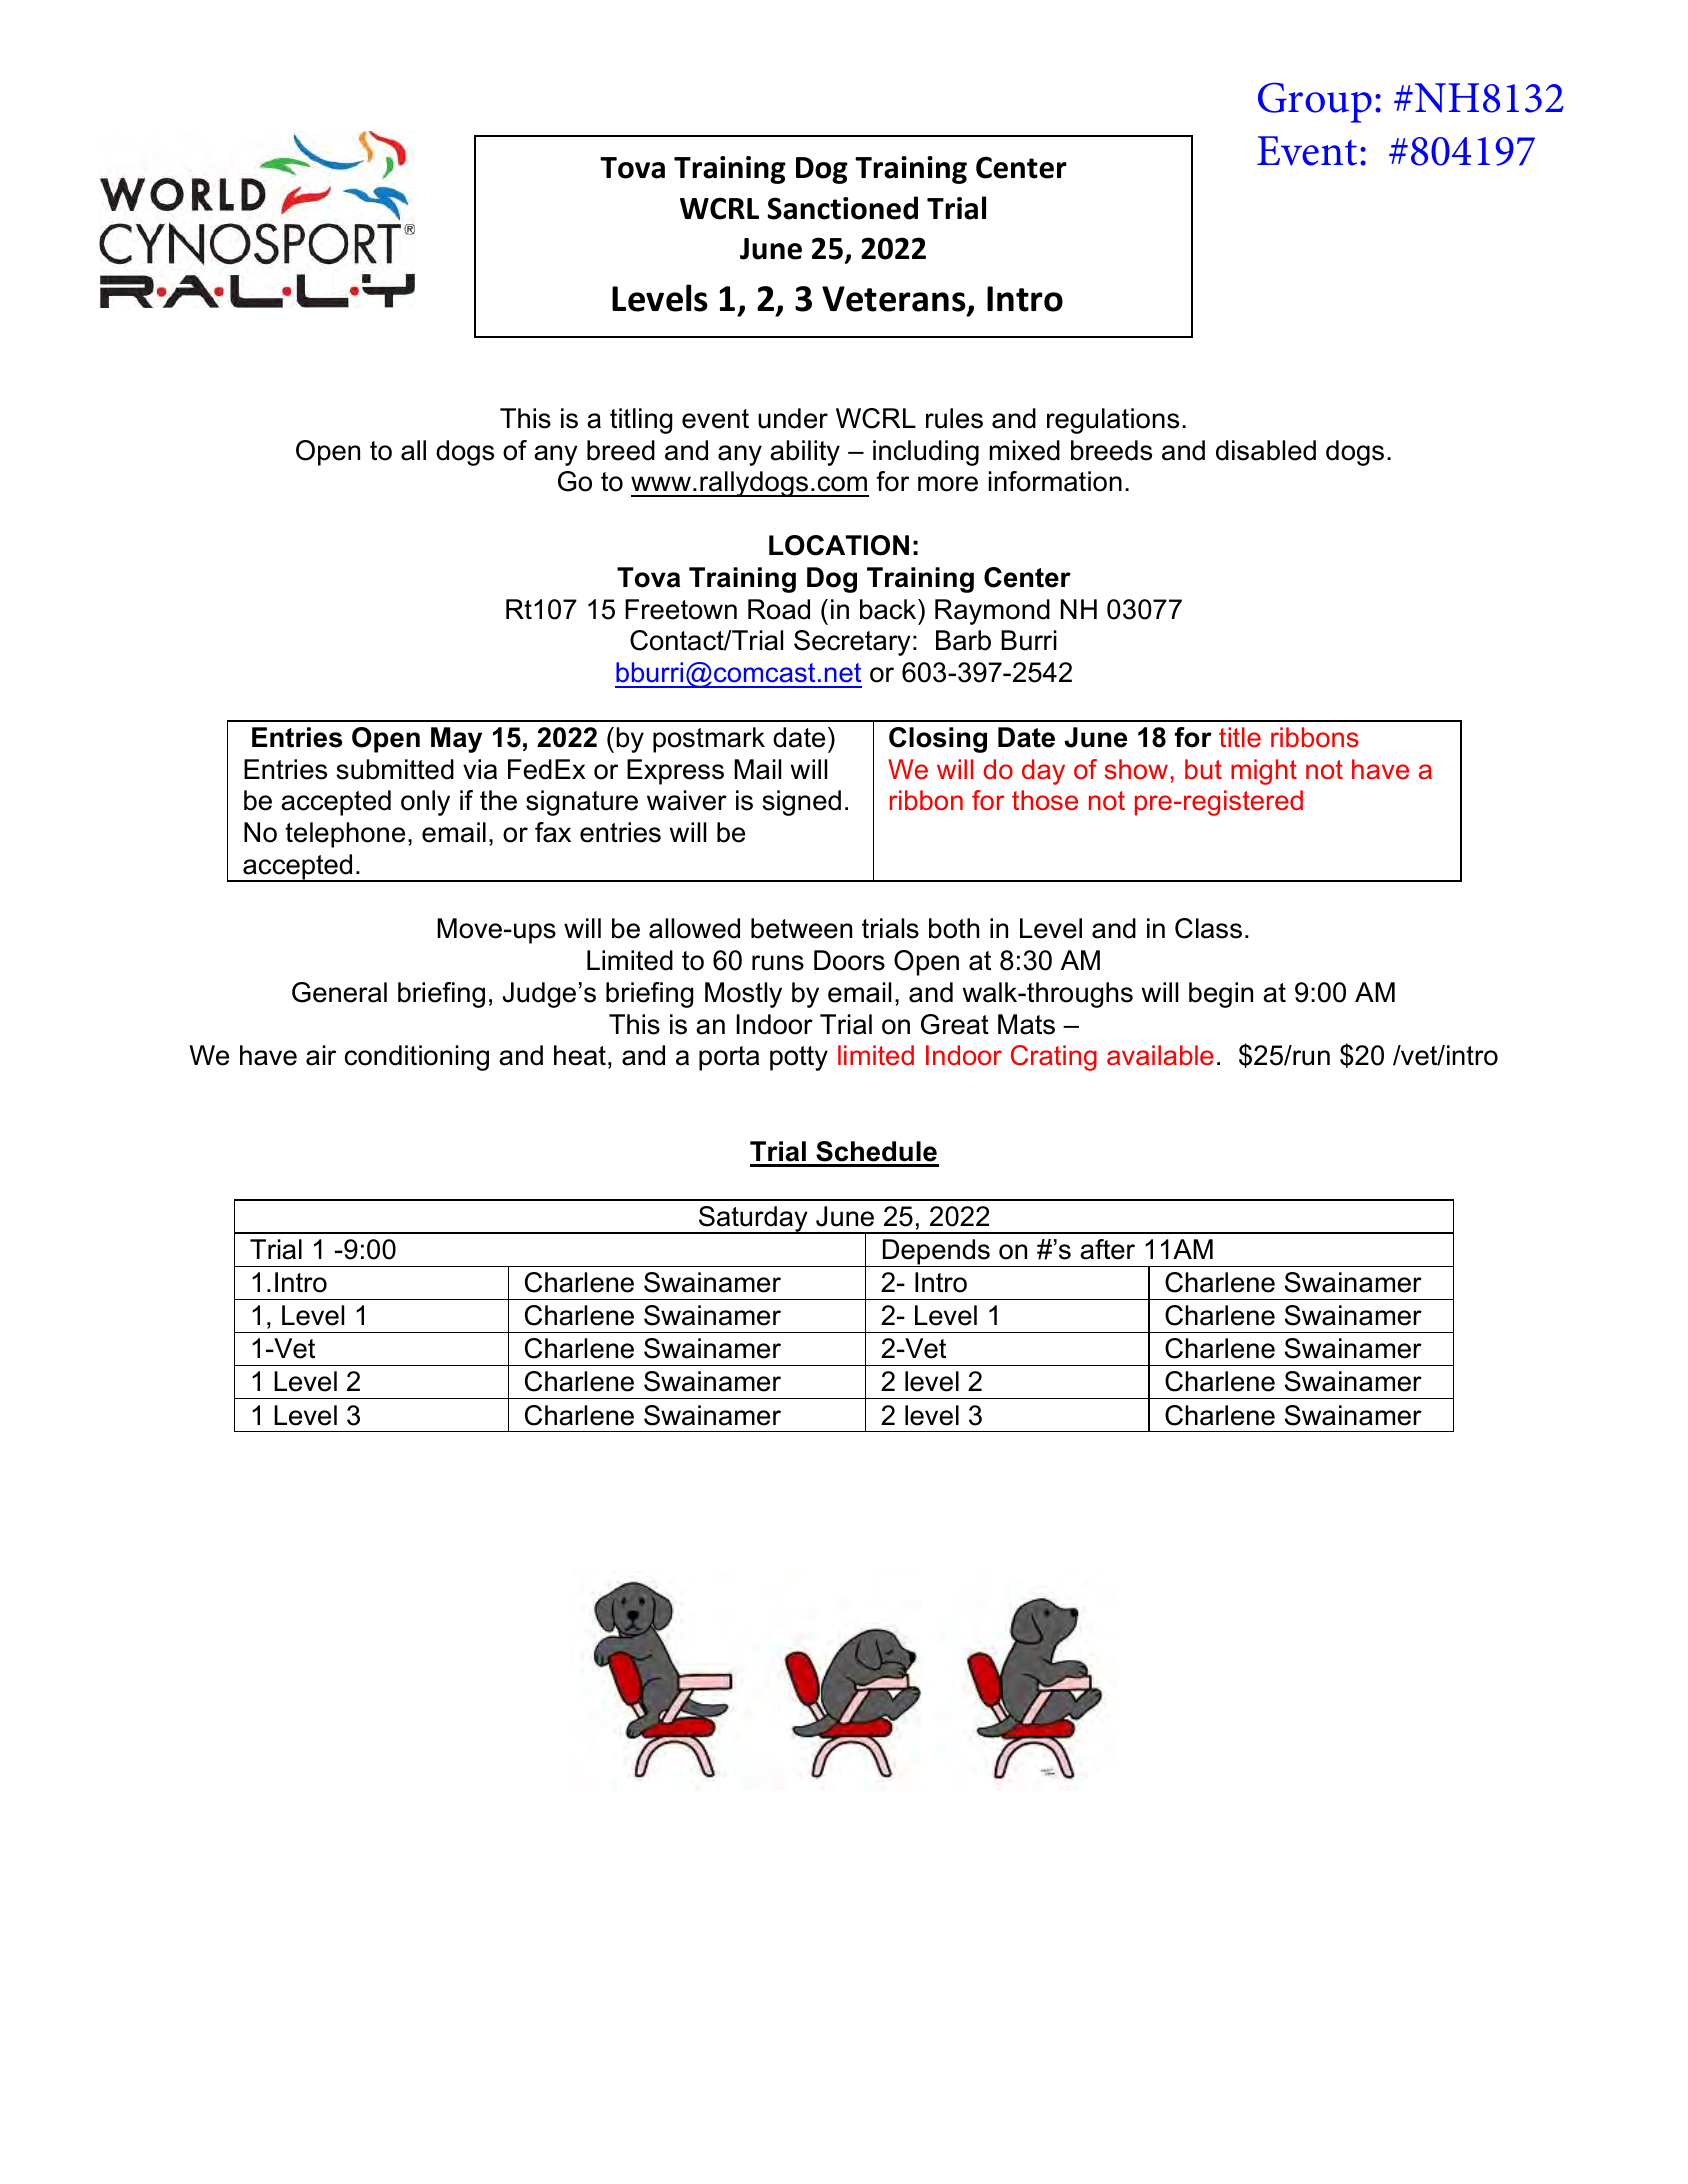 Image resolution: width=1688 pixels, height=2184 pixels. Describe the element at coordinates (456, 740) in the screenshot. I see `May` at that location.
